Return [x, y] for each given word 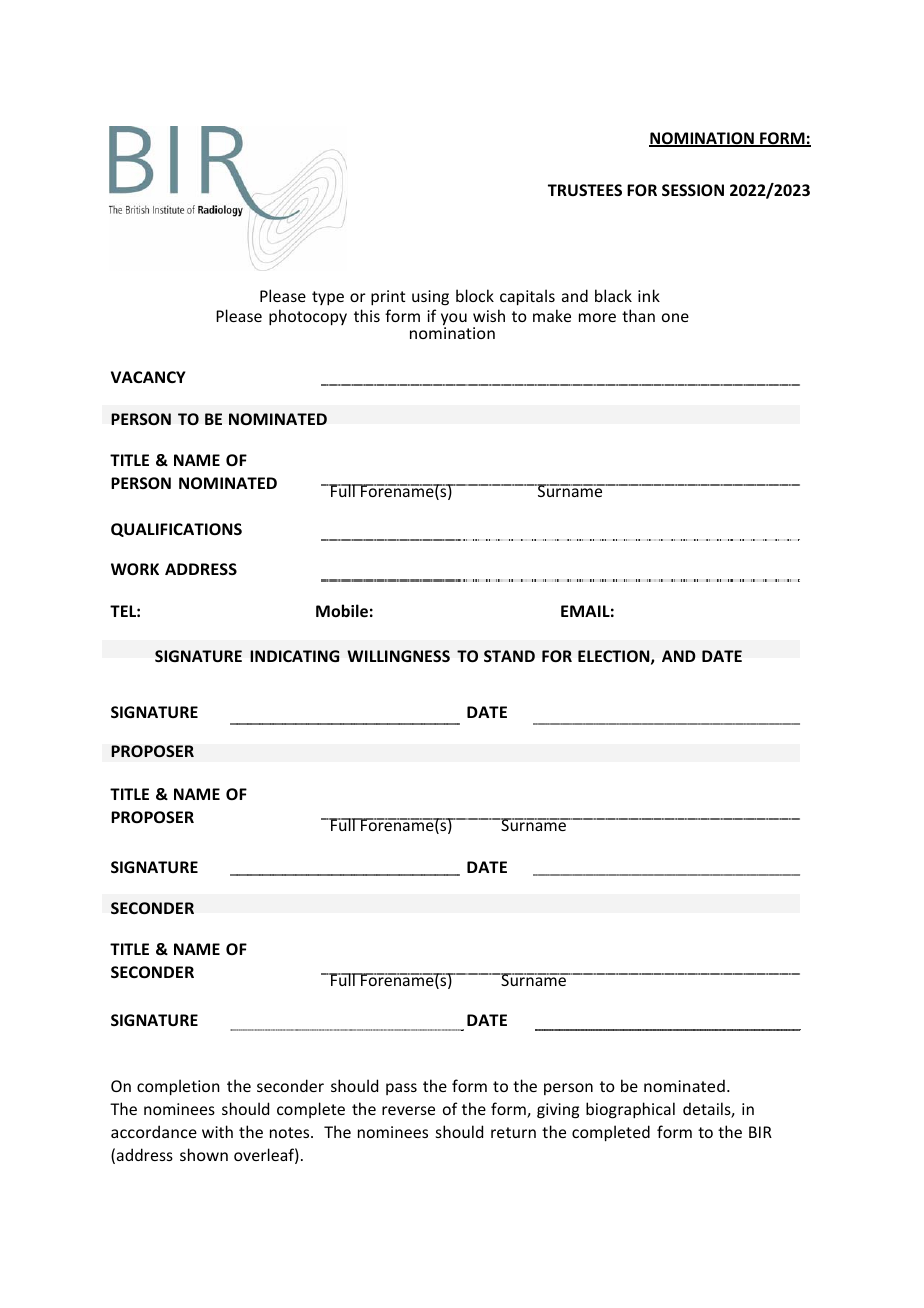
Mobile [342, 610]
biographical [630, 1110]
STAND [509, 656]
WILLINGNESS [398, 656]
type [328, 298]
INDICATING [294, 656]
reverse [408, 1110]
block [475, 295]
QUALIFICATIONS [176, 530]
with [217, 1131]
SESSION [693, 190]
